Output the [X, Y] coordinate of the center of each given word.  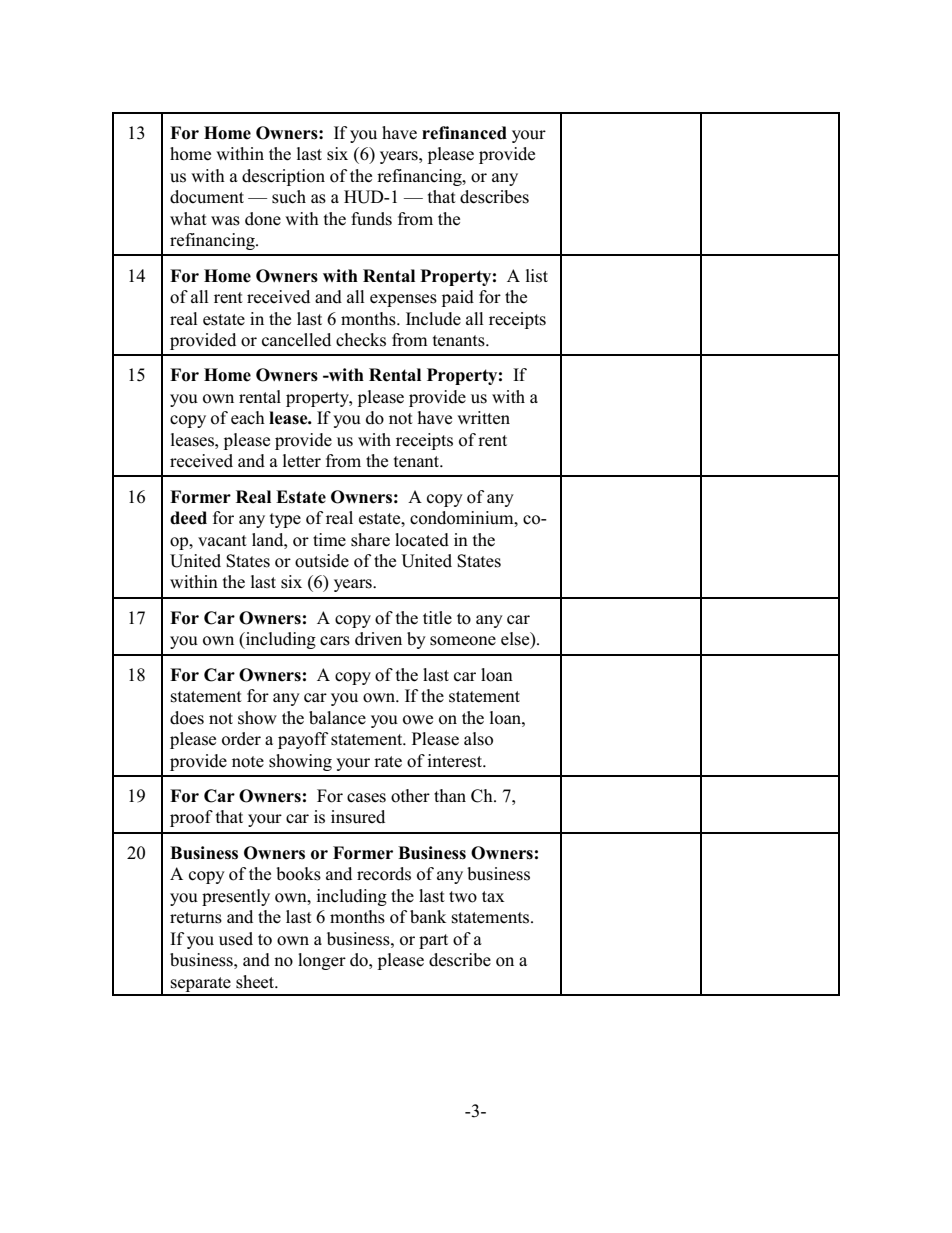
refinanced [464, 133]
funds [371, 219]
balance [337, 718]
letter [302, 461]
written [483, 418]
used [236, 939]
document [207, 197]
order [241, 739]
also [478, 739]
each [248, 418]
